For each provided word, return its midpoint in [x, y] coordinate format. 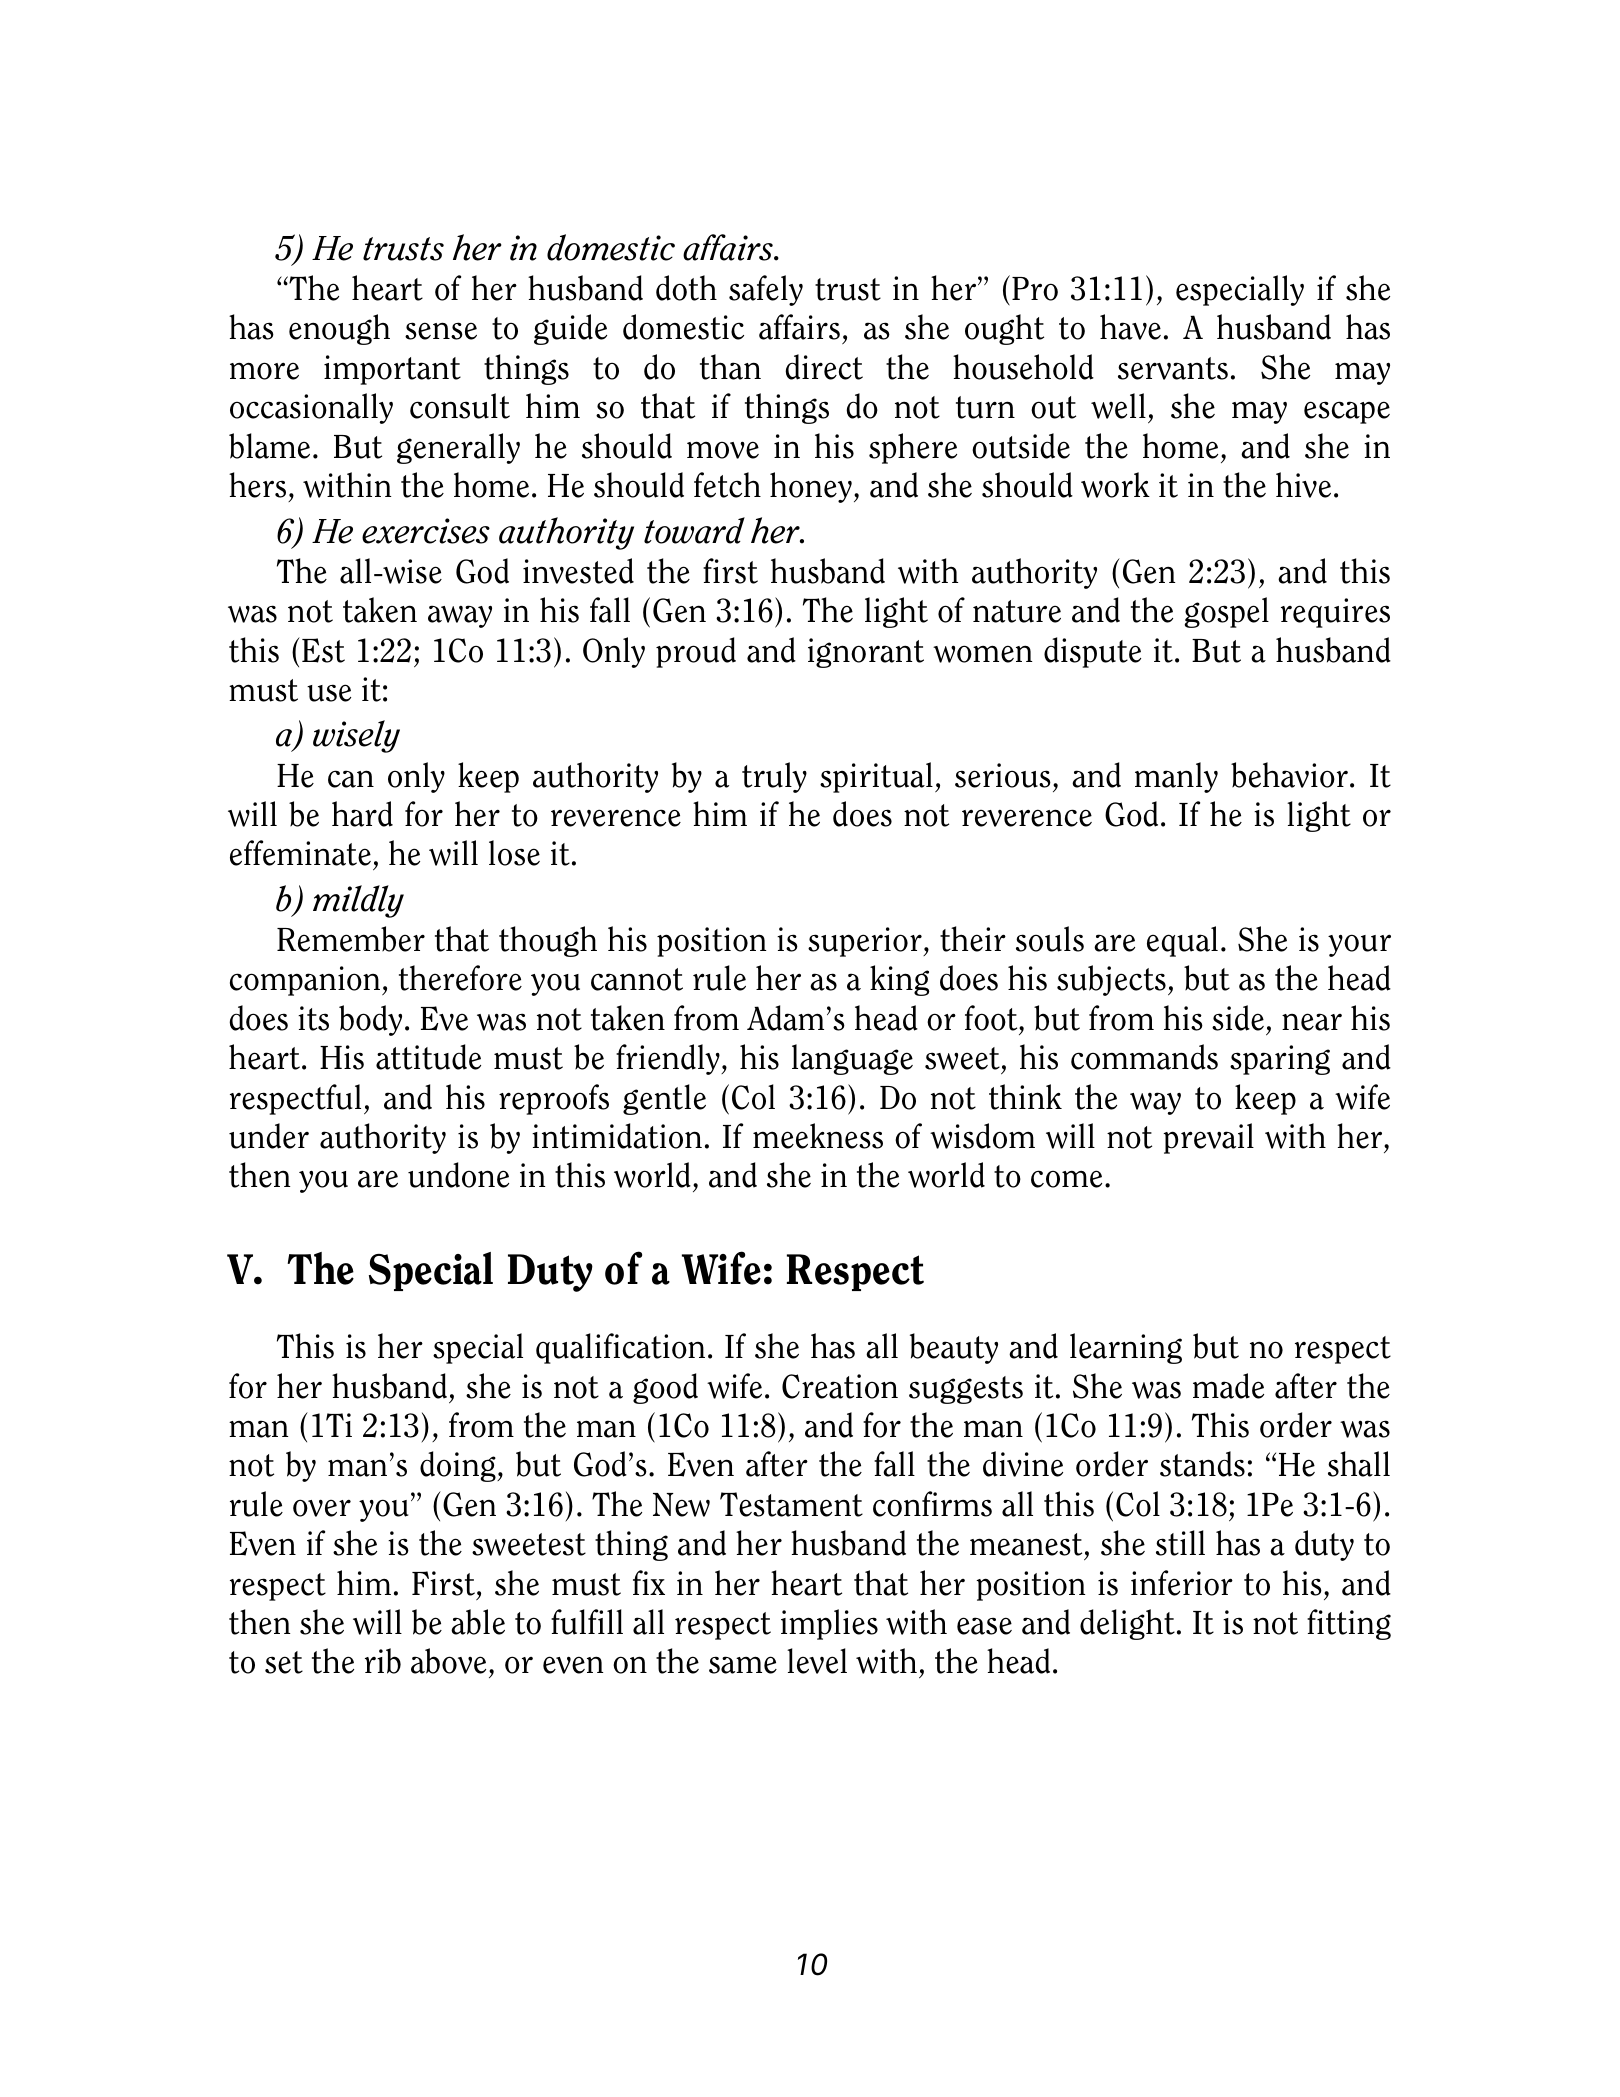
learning [1126, 1348]
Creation [840, 1386]
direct [824, 367]
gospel [1226, 612]
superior [866, 942]
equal [1182, 941]
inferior [1182, 1583]
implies [829, 1624]
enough [339, 329]
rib [383, 1661]
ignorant [866, 653]
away [460, 616]
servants [1173, 368]
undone [458, 1175]
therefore [460, 978]
